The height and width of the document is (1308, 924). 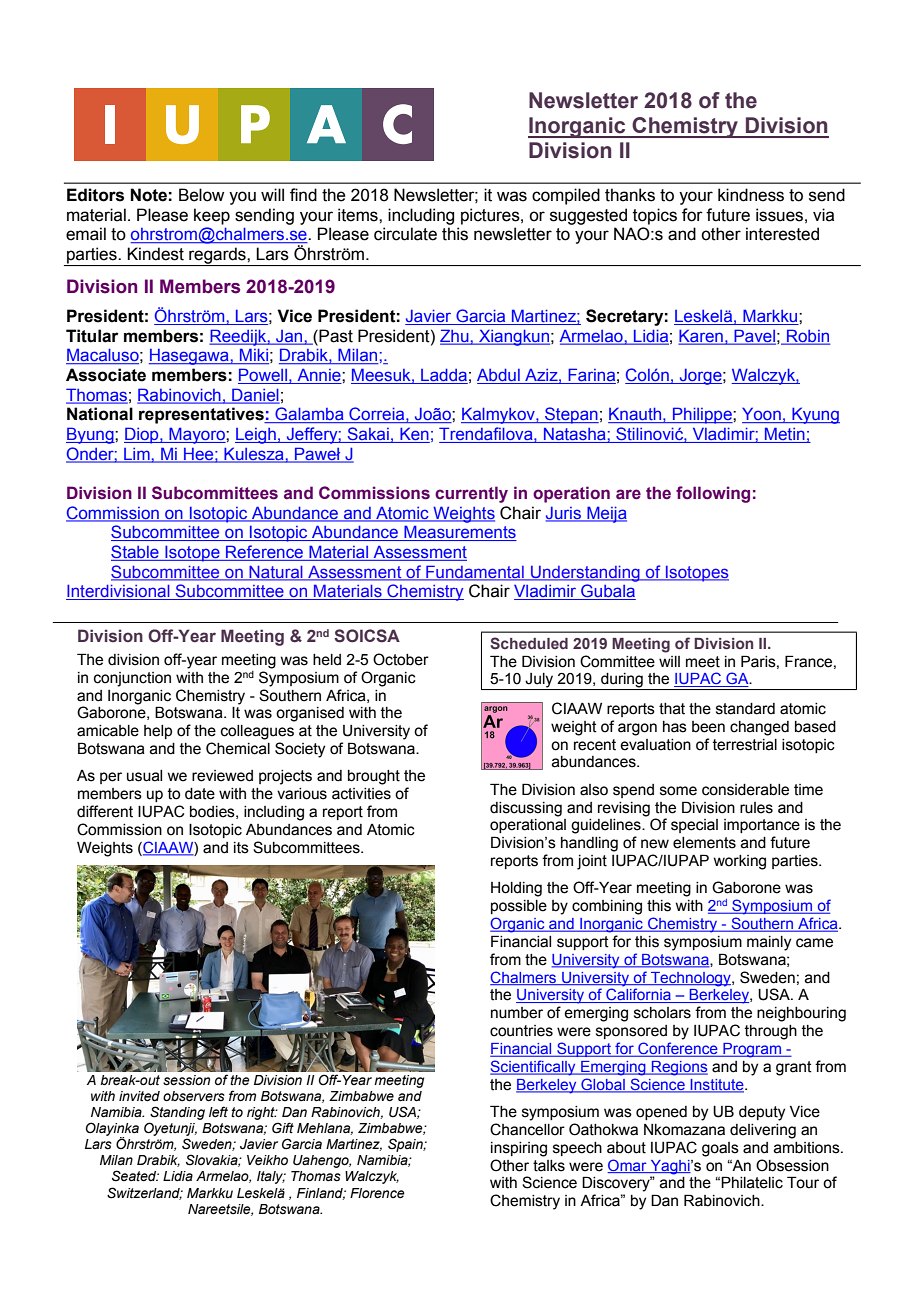 I want to click on representatives, so click(x=202, y=415).
